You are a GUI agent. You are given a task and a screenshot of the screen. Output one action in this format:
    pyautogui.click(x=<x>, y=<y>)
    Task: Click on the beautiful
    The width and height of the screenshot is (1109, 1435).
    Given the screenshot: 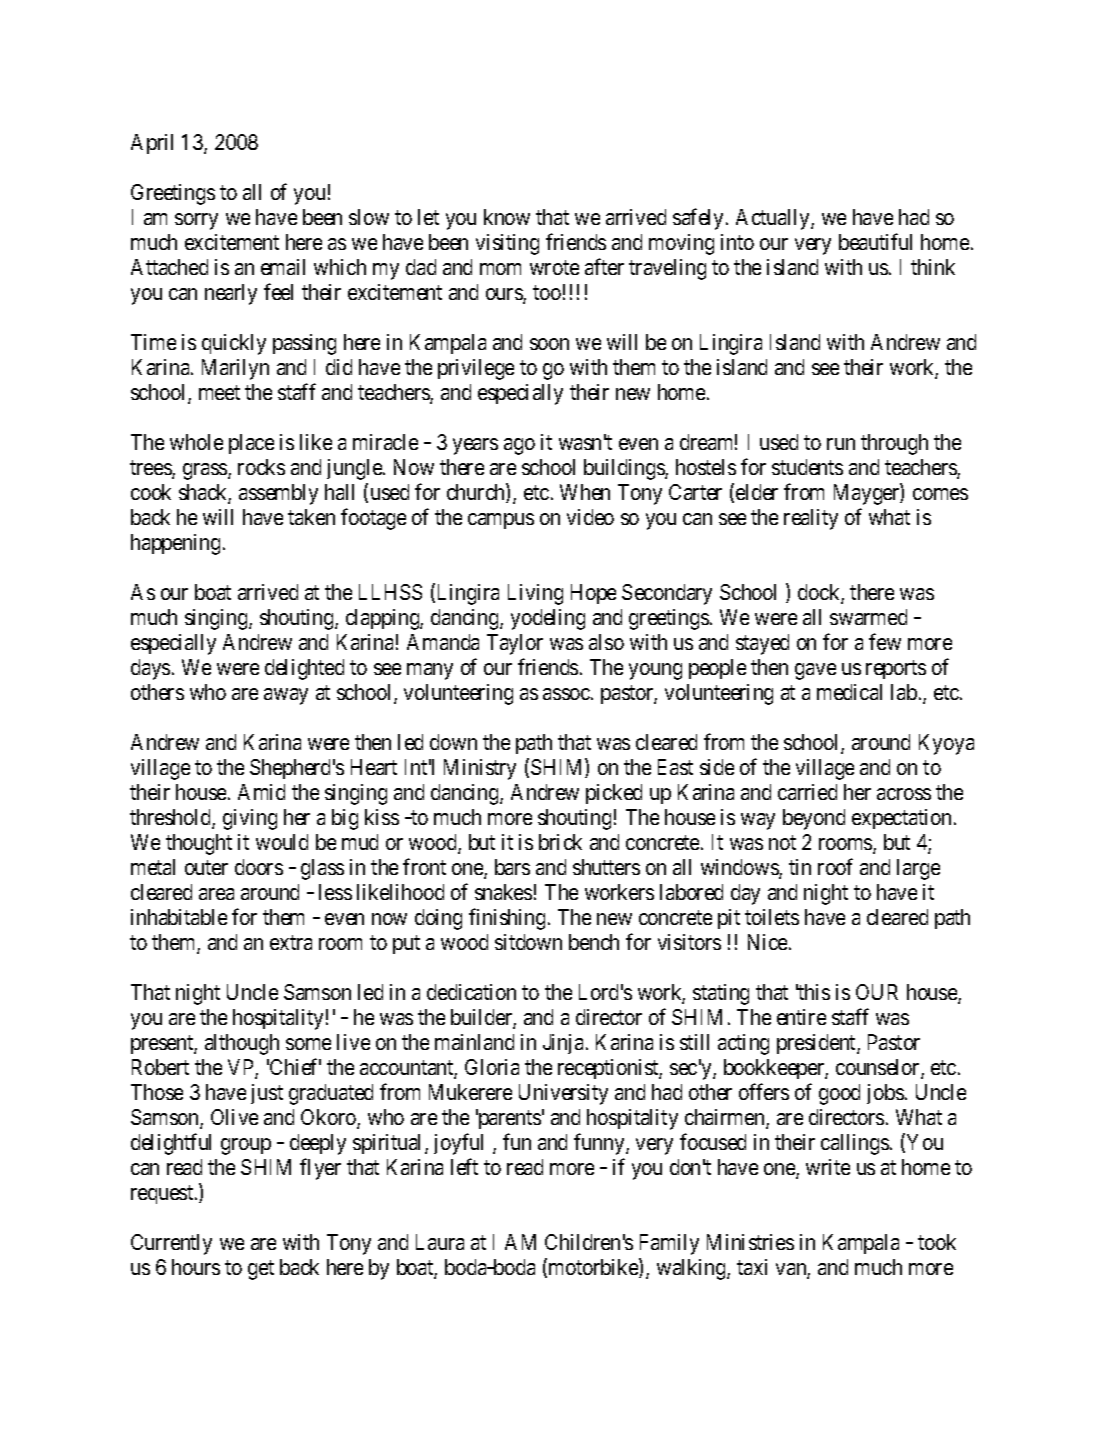 What is the action you would take?
    pyautogui.click(x=875, y=241)
